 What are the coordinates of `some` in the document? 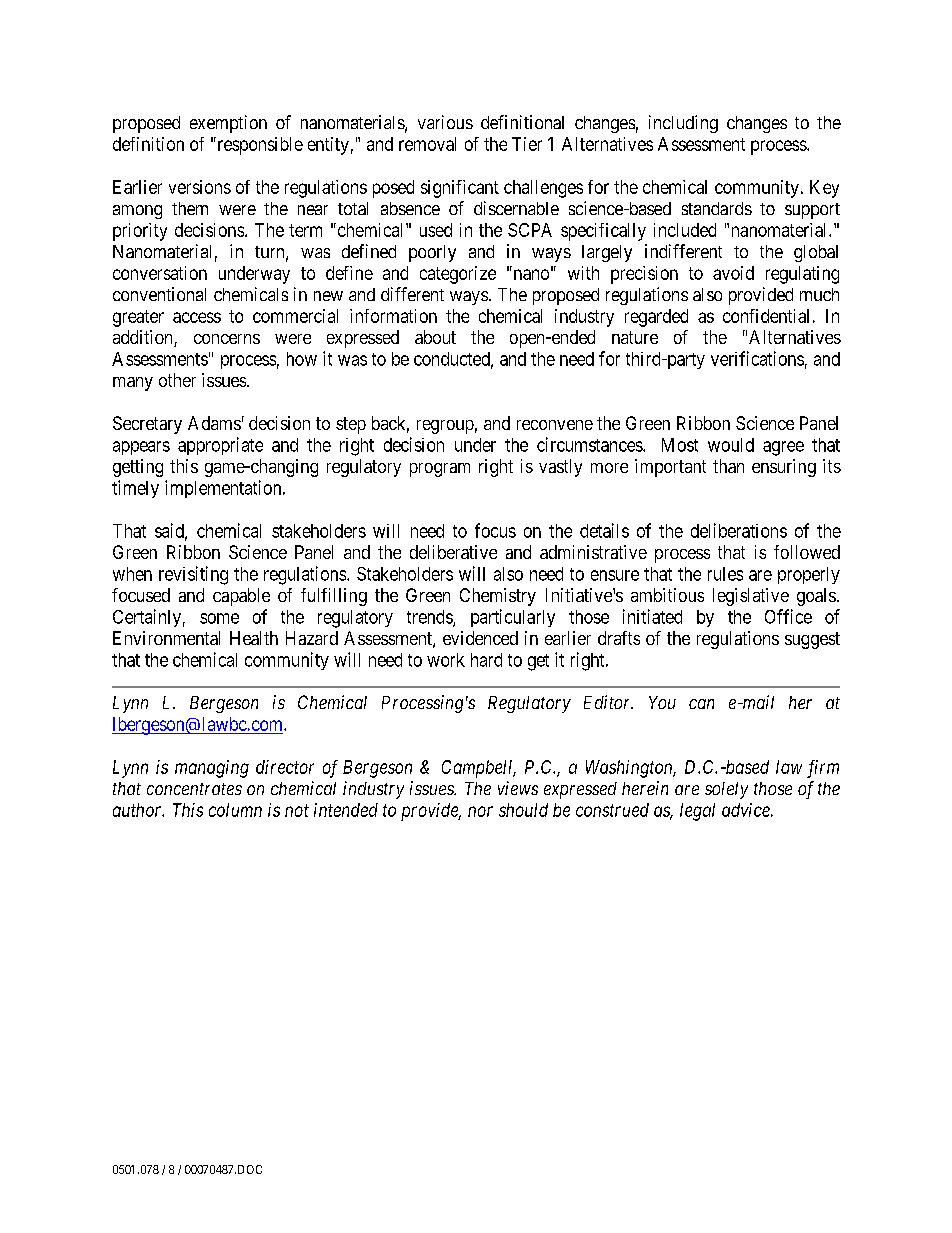 It's located at (219, 618).
